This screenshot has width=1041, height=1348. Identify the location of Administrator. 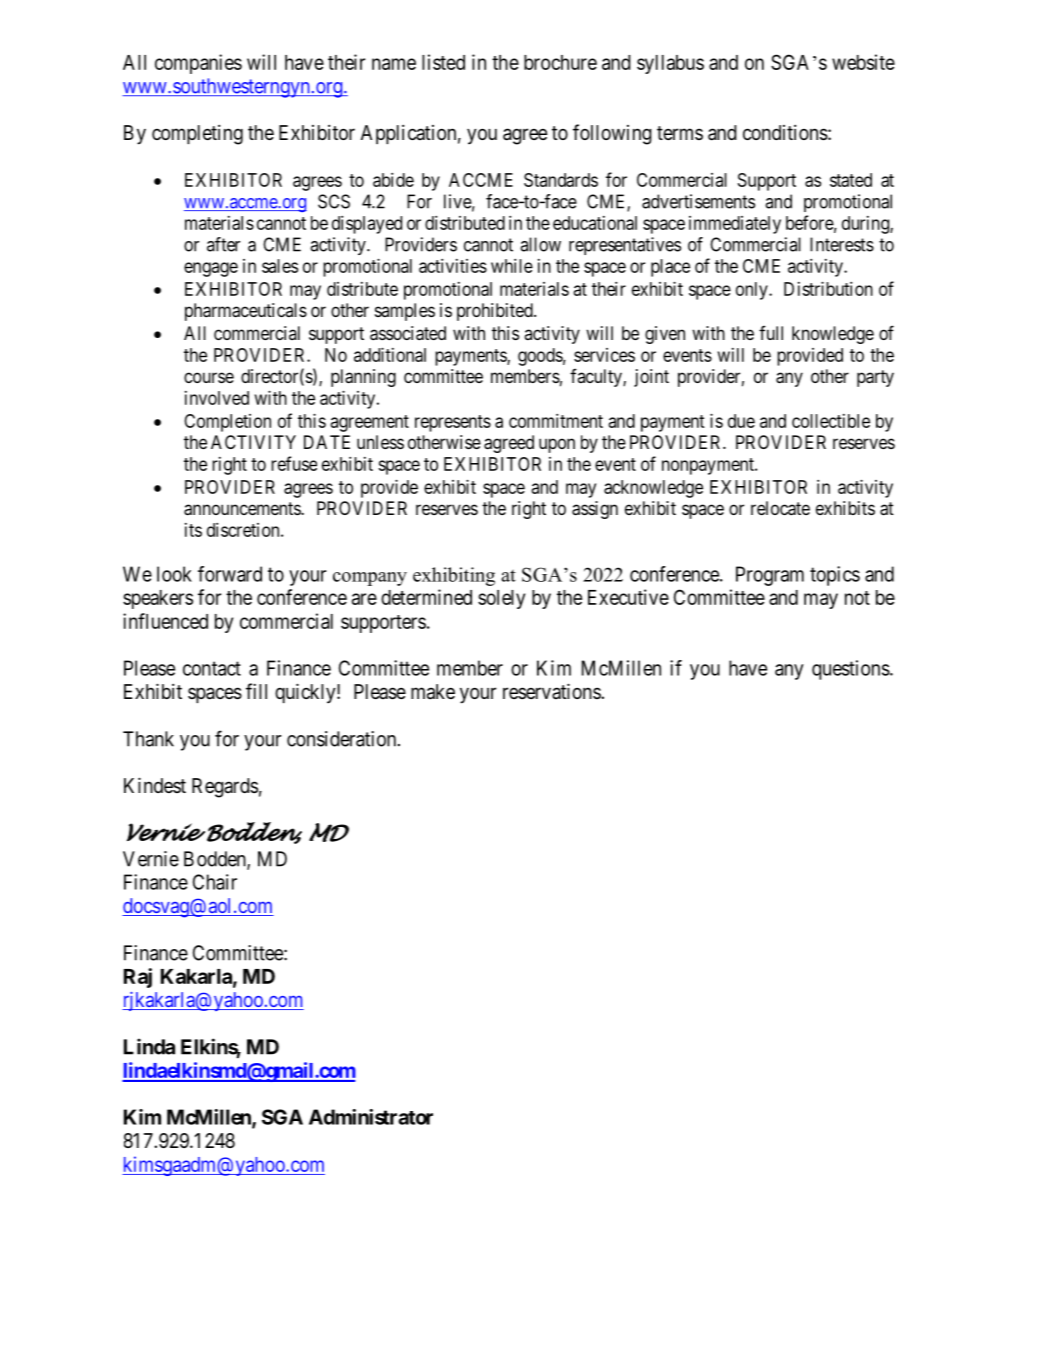
(371, 1117).
